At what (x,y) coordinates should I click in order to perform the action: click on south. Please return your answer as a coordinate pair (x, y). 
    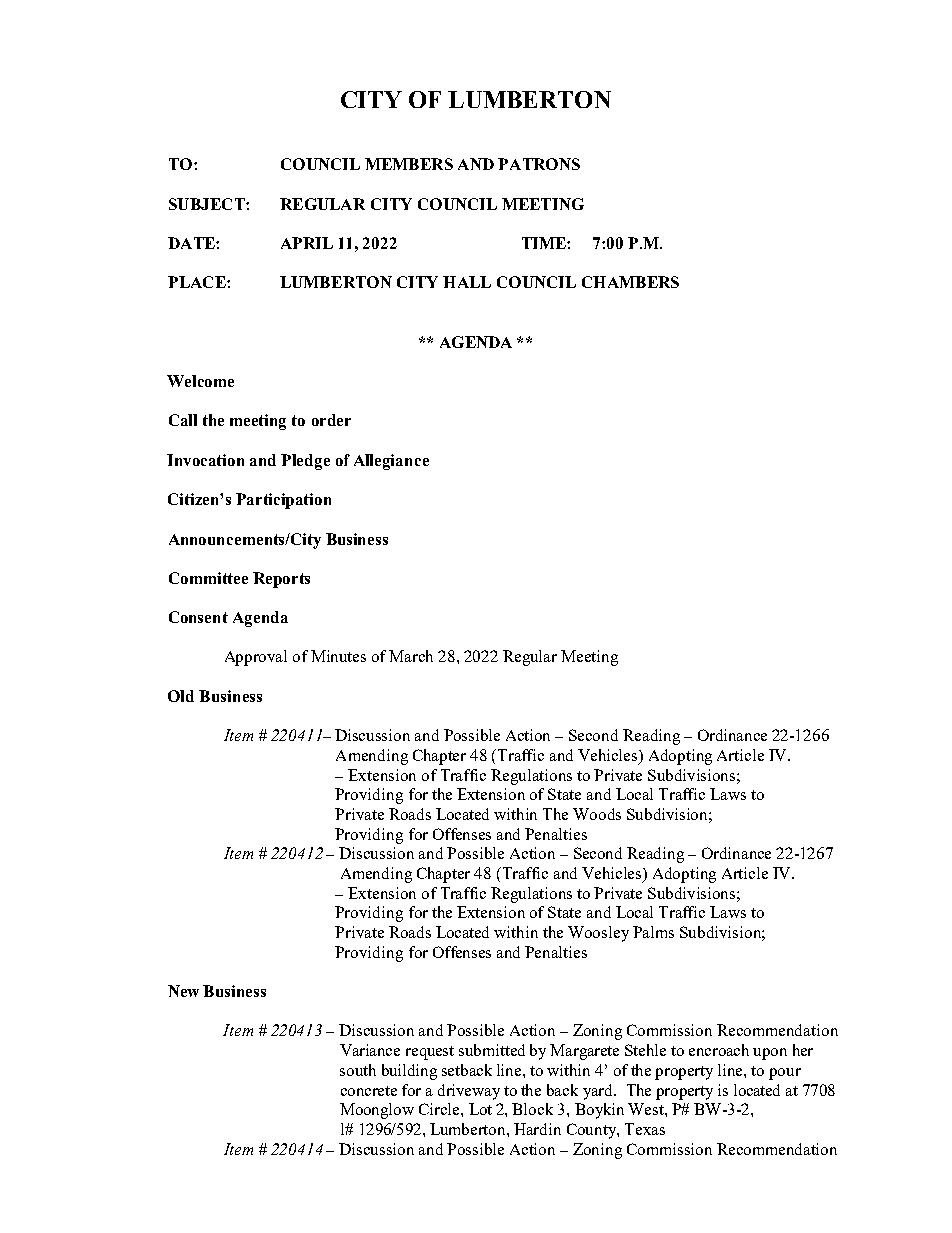
    Looking at the image, I should click on (358, 1070).
